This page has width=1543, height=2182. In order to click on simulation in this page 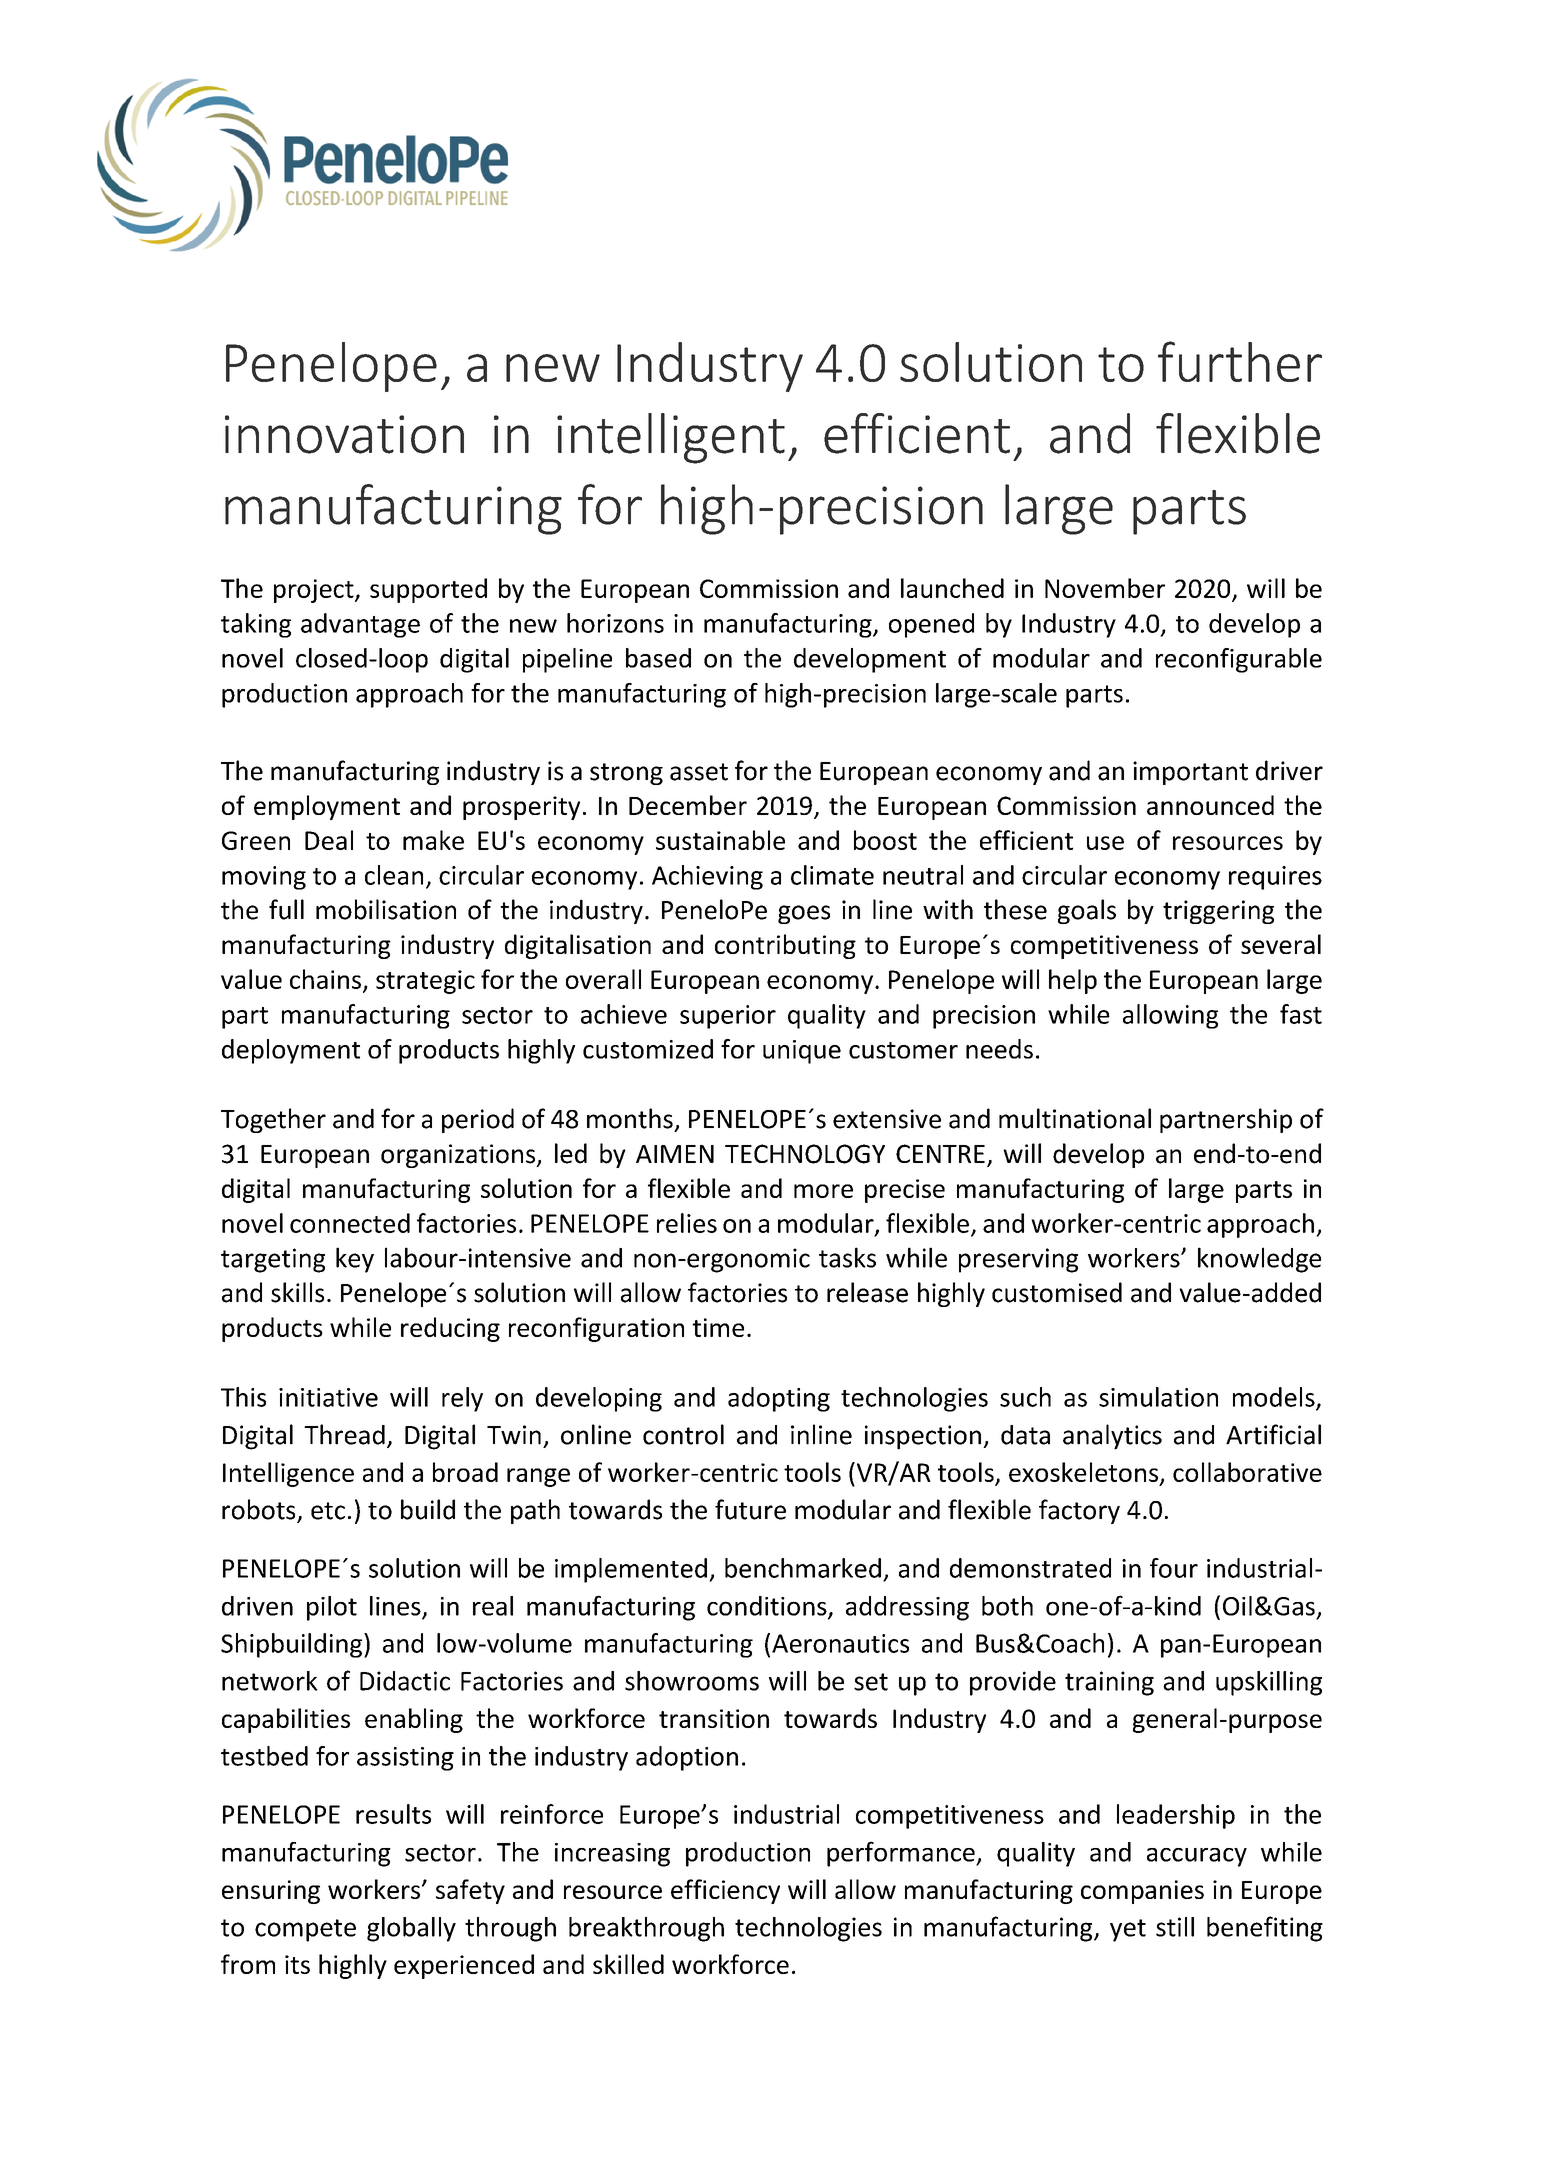, I will do `click(1158, 1397)`.
